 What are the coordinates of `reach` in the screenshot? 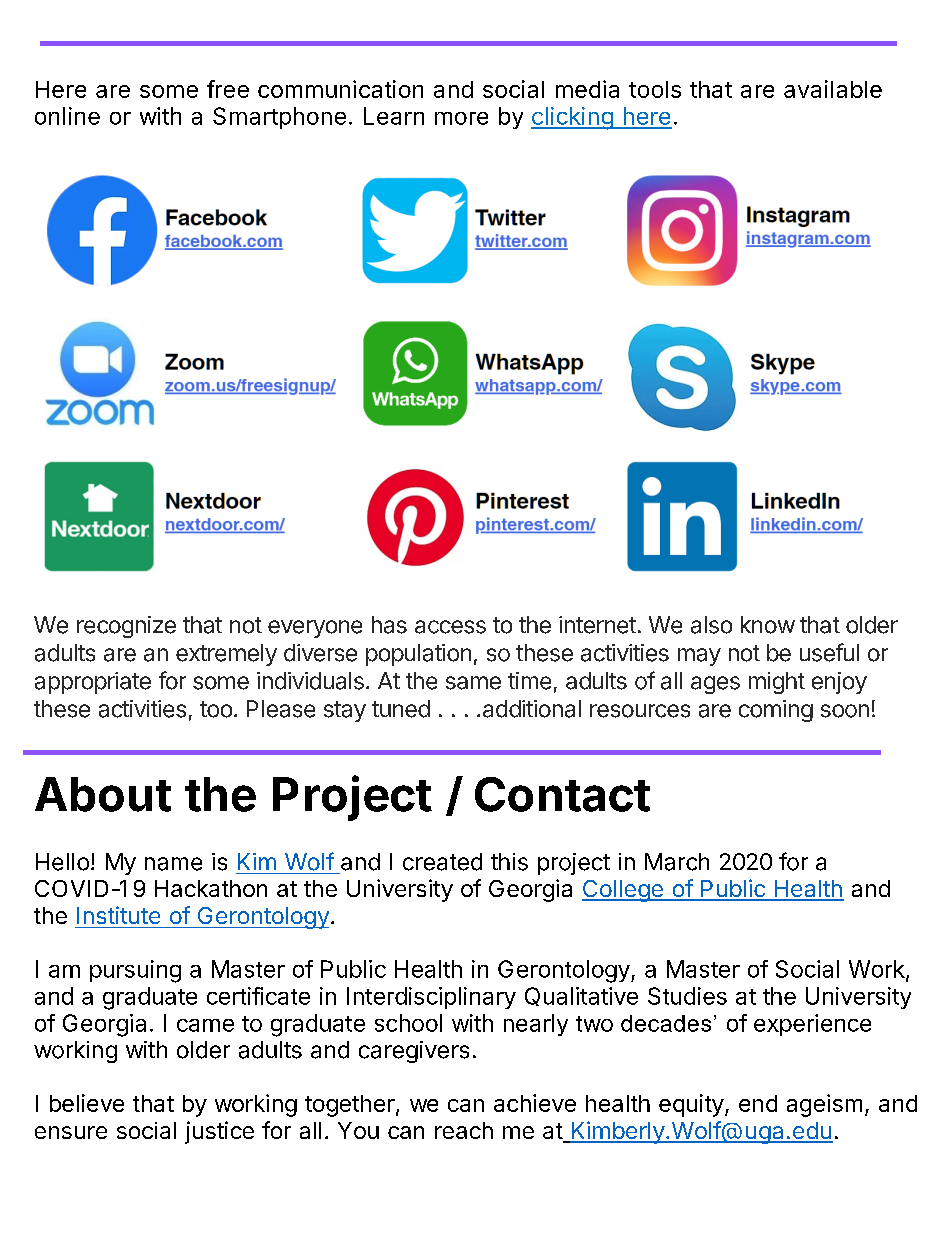 It's located at (464, 1130).
